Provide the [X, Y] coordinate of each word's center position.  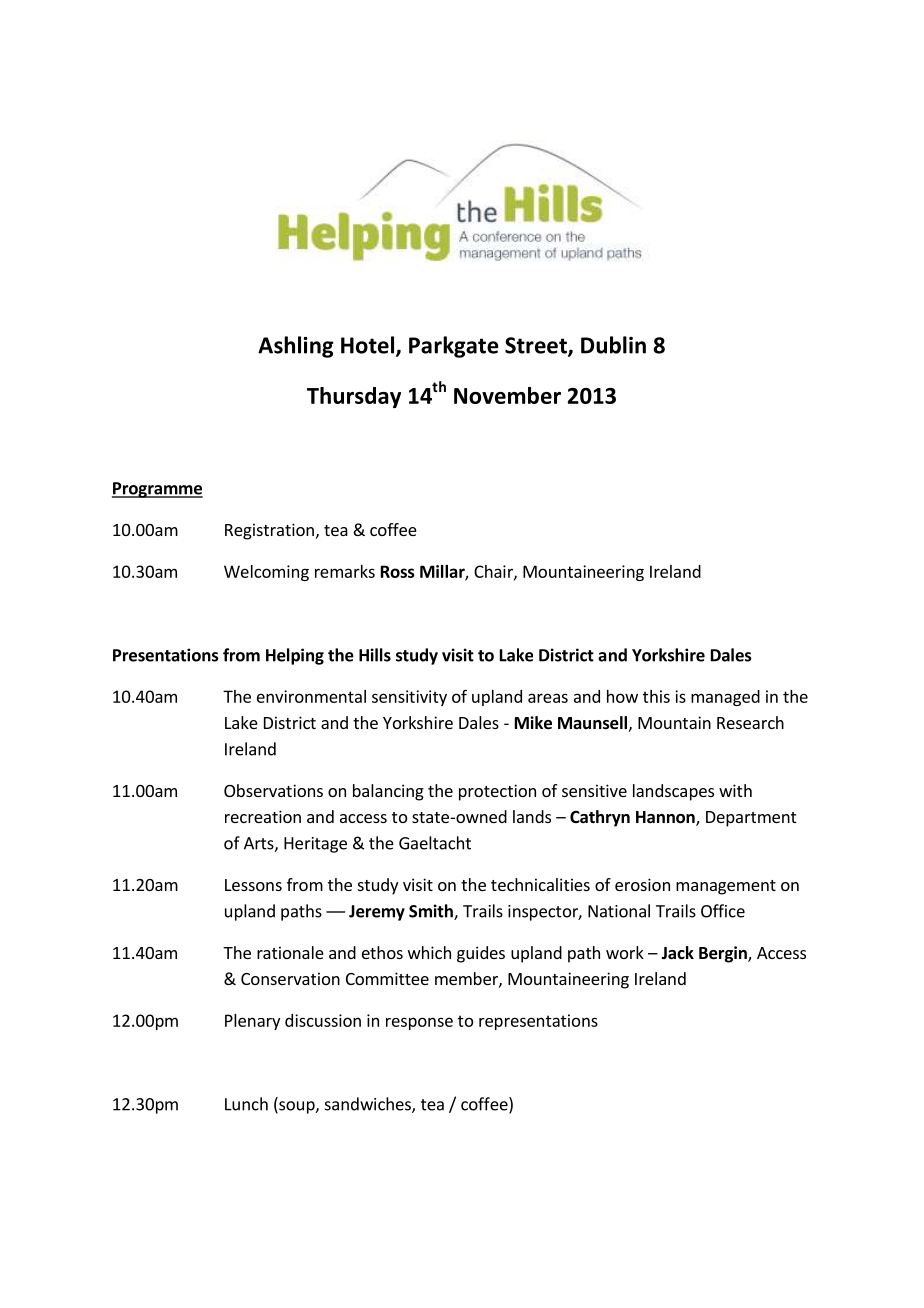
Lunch [246, 1104]
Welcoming [266, 573]
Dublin [613, 345]
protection [497, 792]
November [507, 395]
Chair [494, 572]
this [656, 696]
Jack [677, 952]
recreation [263, 816]
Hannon [666, 818]
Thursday [354, 397]
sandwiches [369, 1105]
